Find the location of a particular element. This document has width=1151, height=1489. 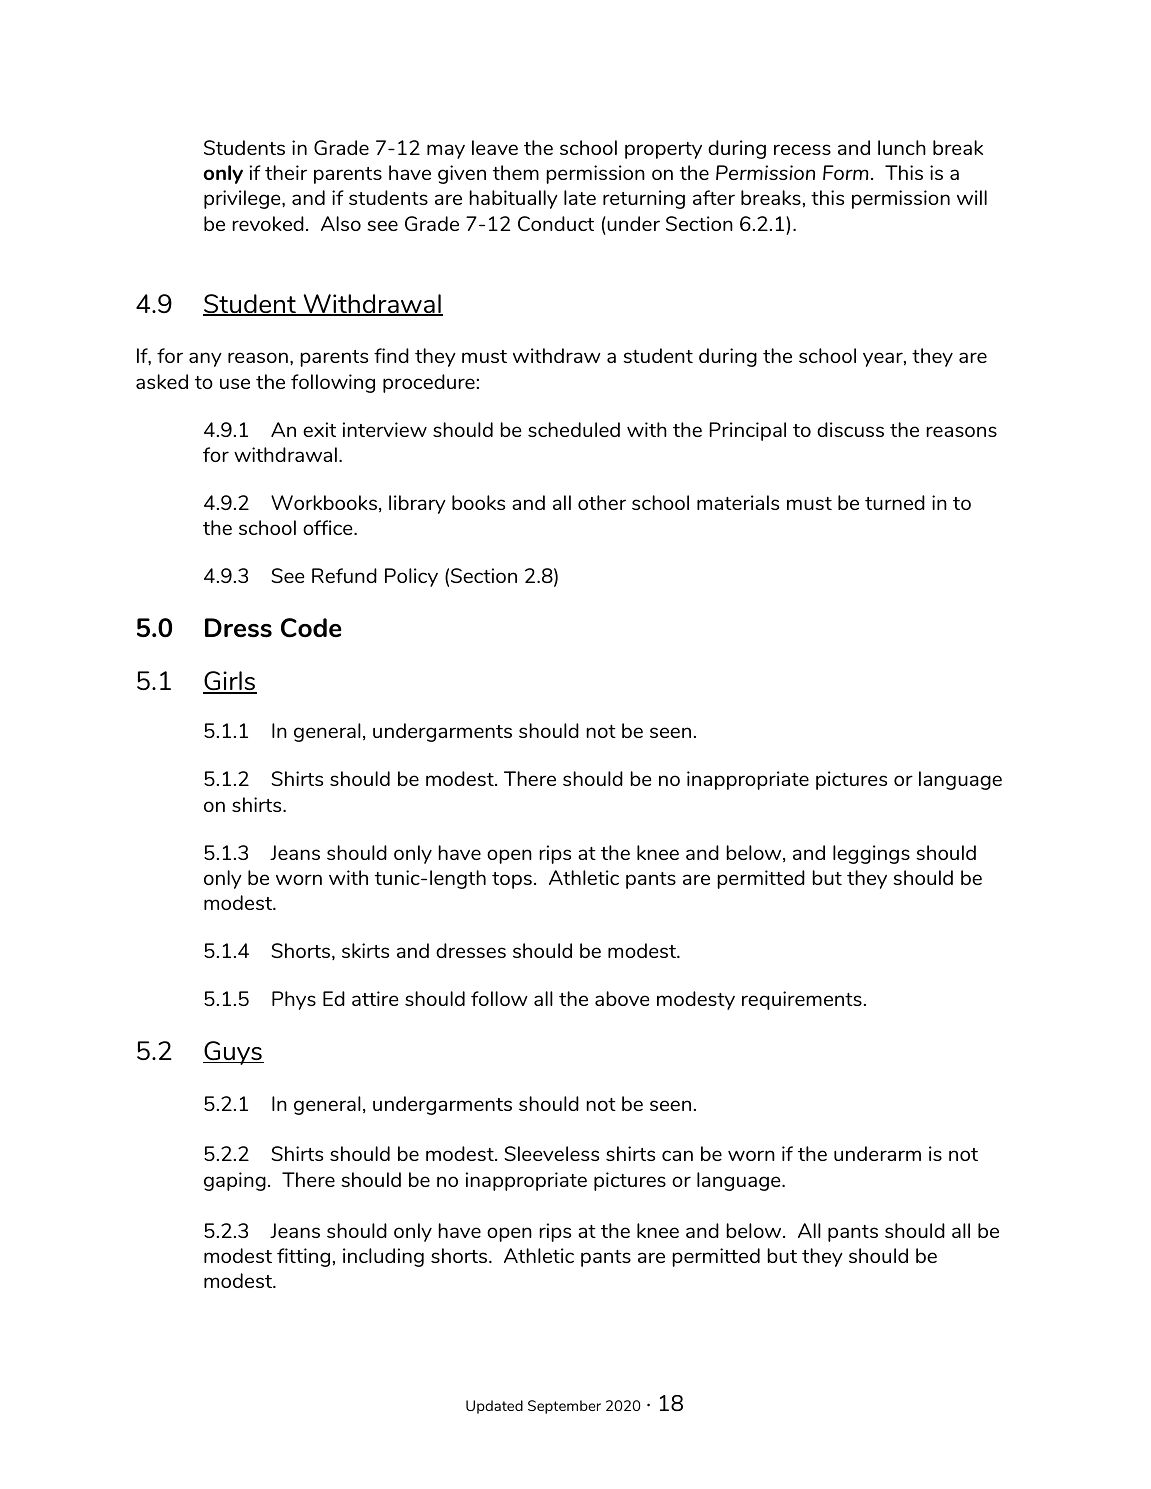

privilege is located at coordinates (243, 199).
